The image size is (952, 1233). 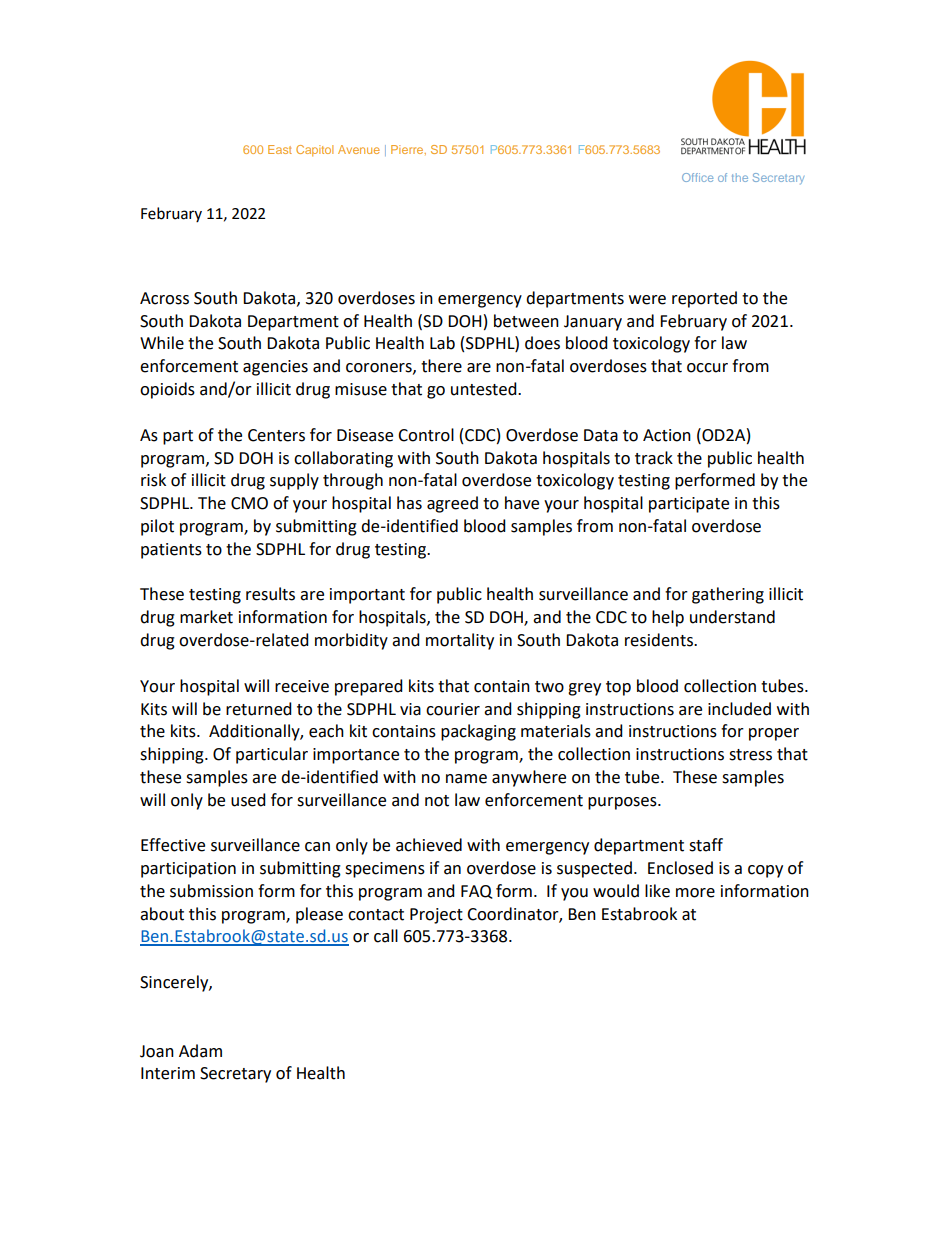 I want to click on achieved, so click(x=429, y=845).
